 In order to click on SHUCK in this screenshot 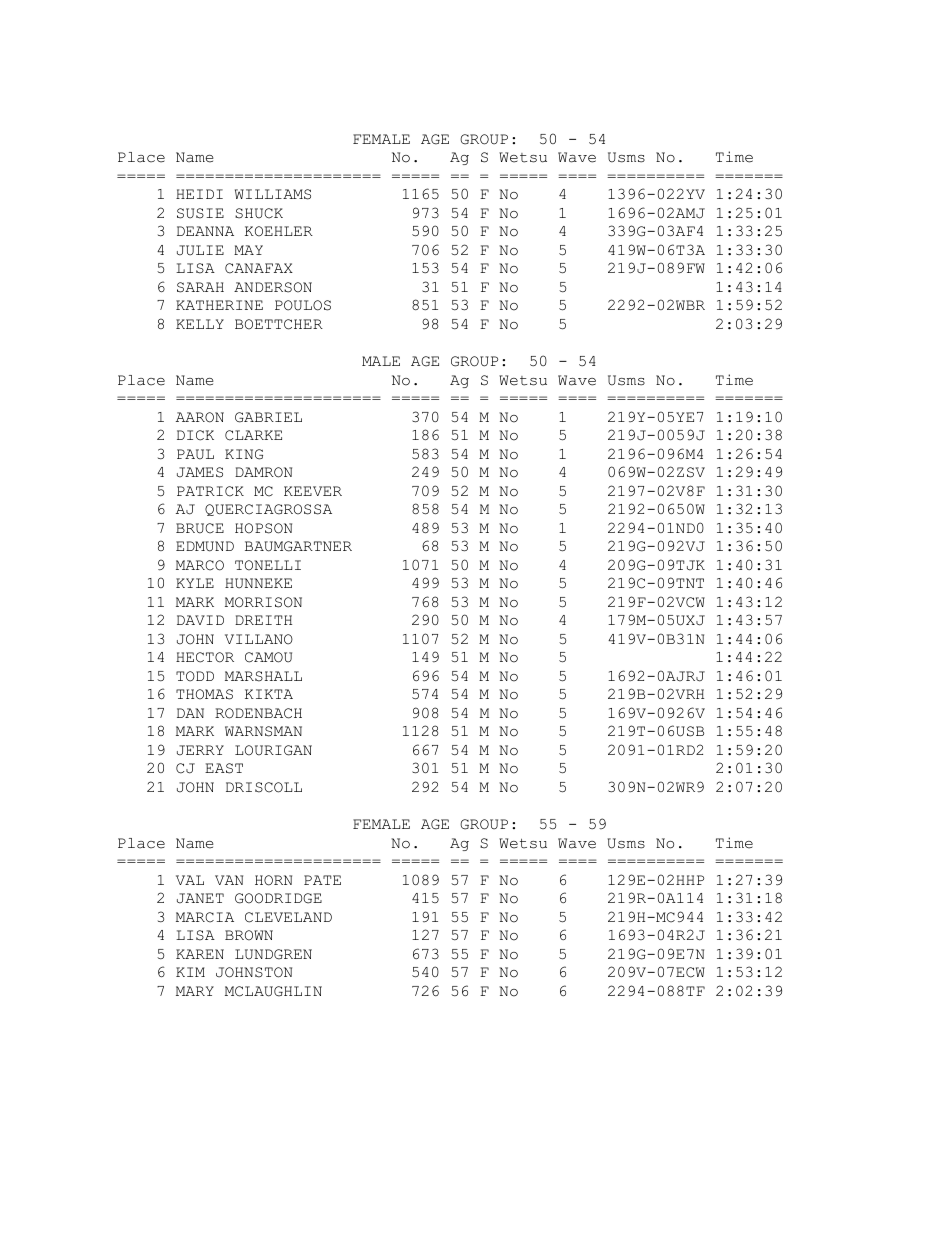, I will do `click(259, 213)`.
